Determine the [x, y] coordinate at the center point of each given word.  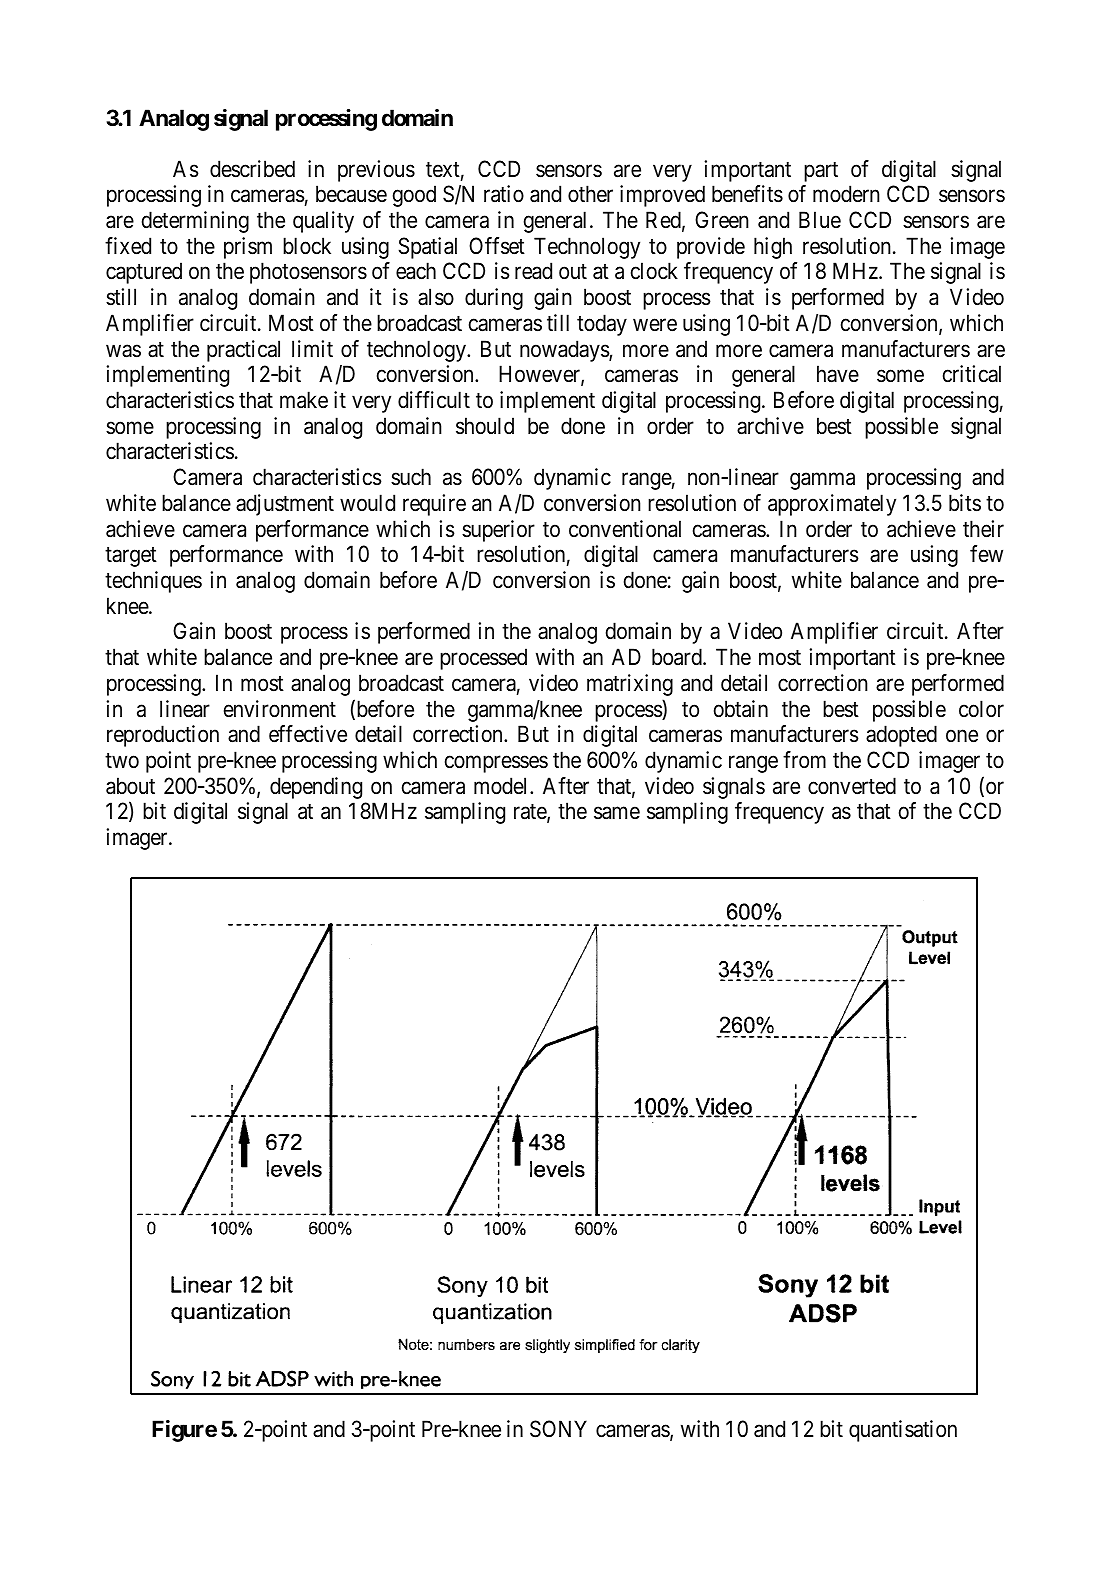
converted [852, 786]
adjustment [285, 505]
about [130, 786]
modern [846, 194]
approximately [832, 505]
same [617, 813]
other [590, 194]
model [502, 786]
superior [498, 531]
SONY [558, 1429]
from [804, 759]
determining [195, 222]
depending [316, 788]
